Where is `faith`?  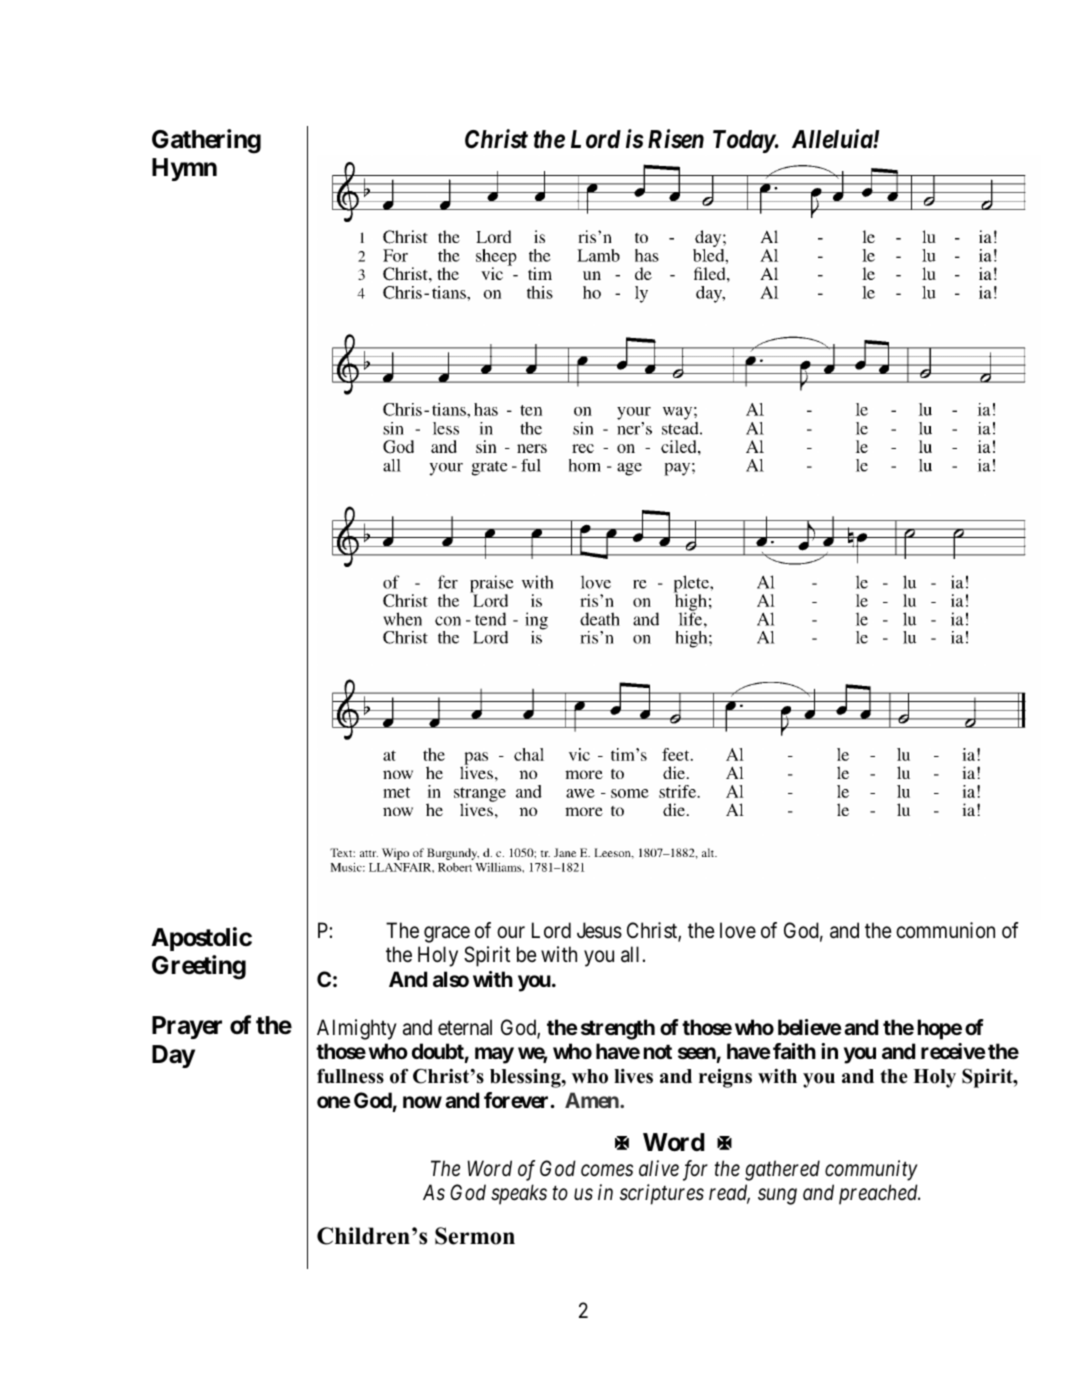 faith is located at coordinates (794, 1051).
